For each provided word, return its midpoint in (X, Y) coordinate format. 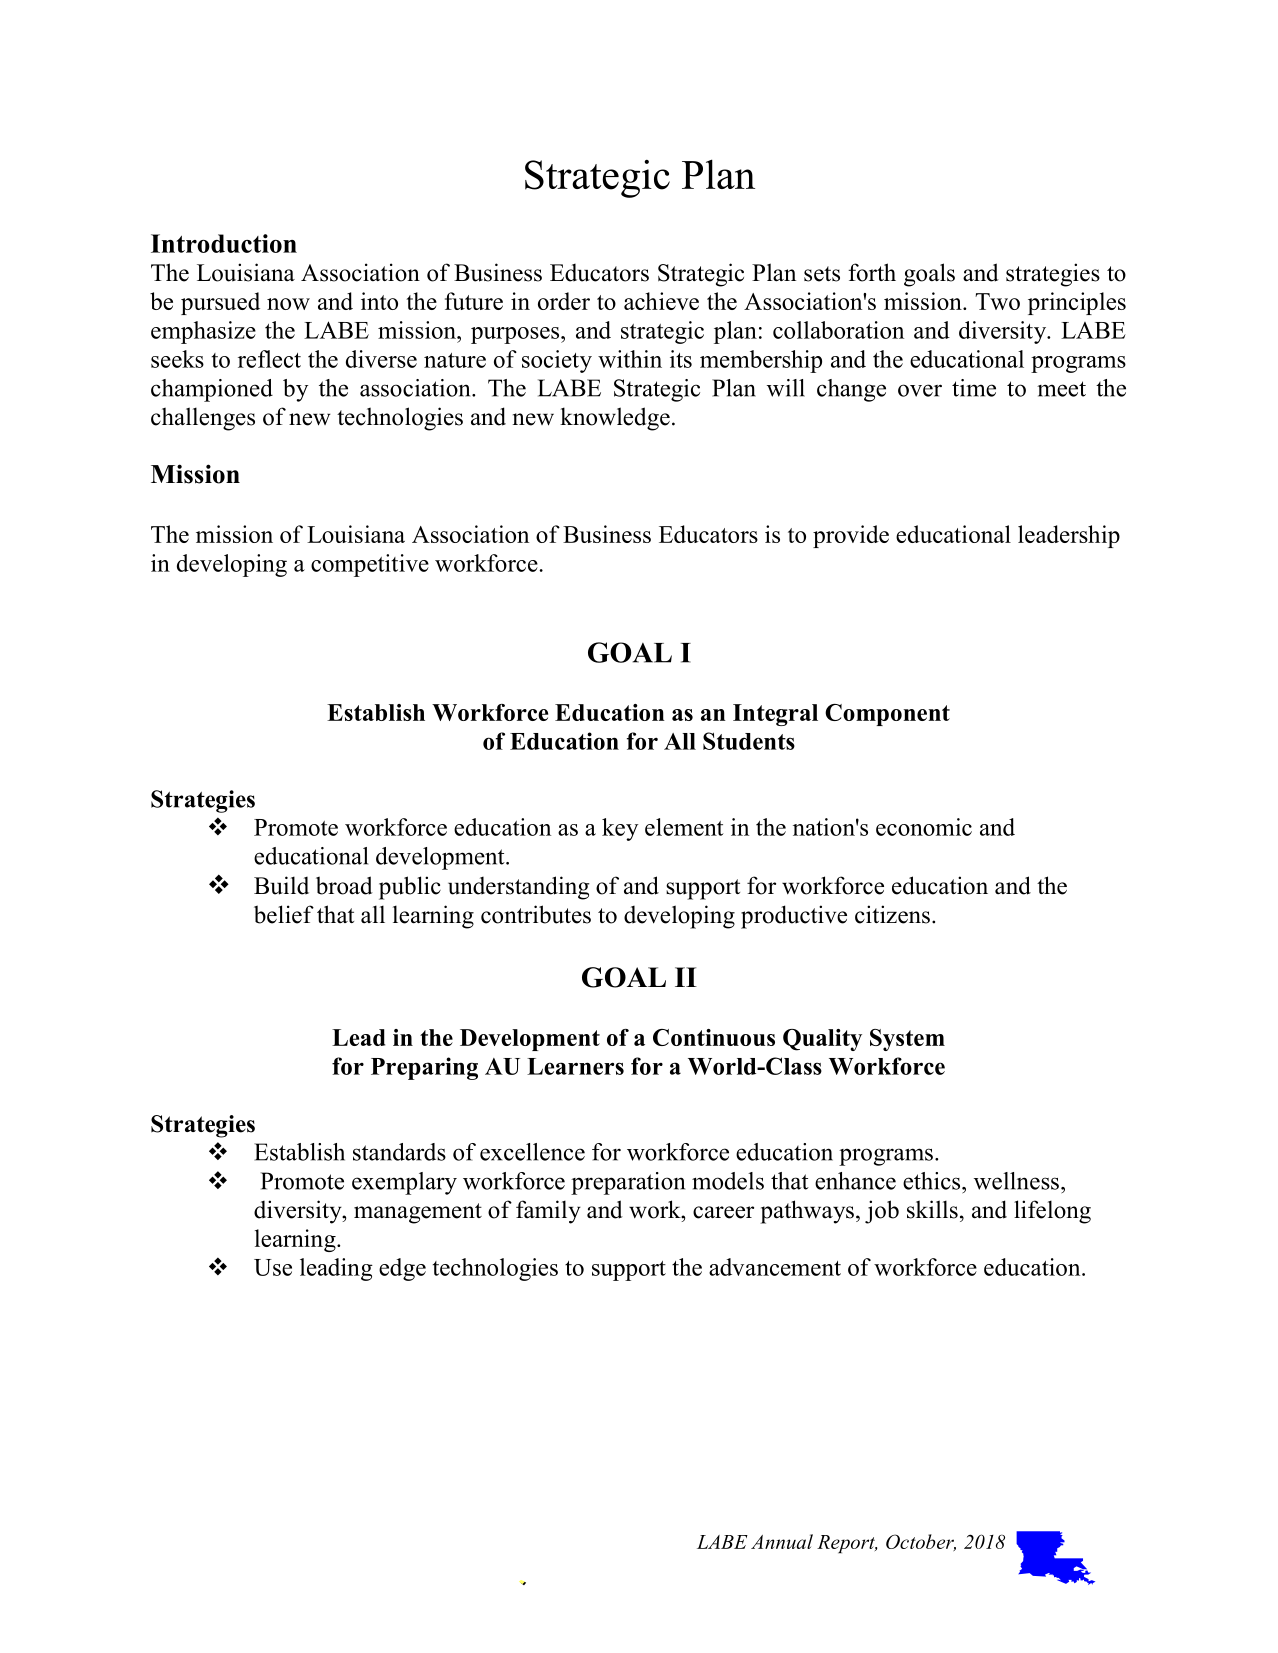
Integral (775, 715)
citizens (892, 914)
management (418, 1213)
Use (273, 1267)
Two (997, 301)
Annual (782, 1541)
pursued (220, 303)
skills (932, 1209)
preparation (628, 1183)
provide (851, 536)
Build (281, 885)
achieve (661, 301)
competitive (370, 565)
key (620, 829)
